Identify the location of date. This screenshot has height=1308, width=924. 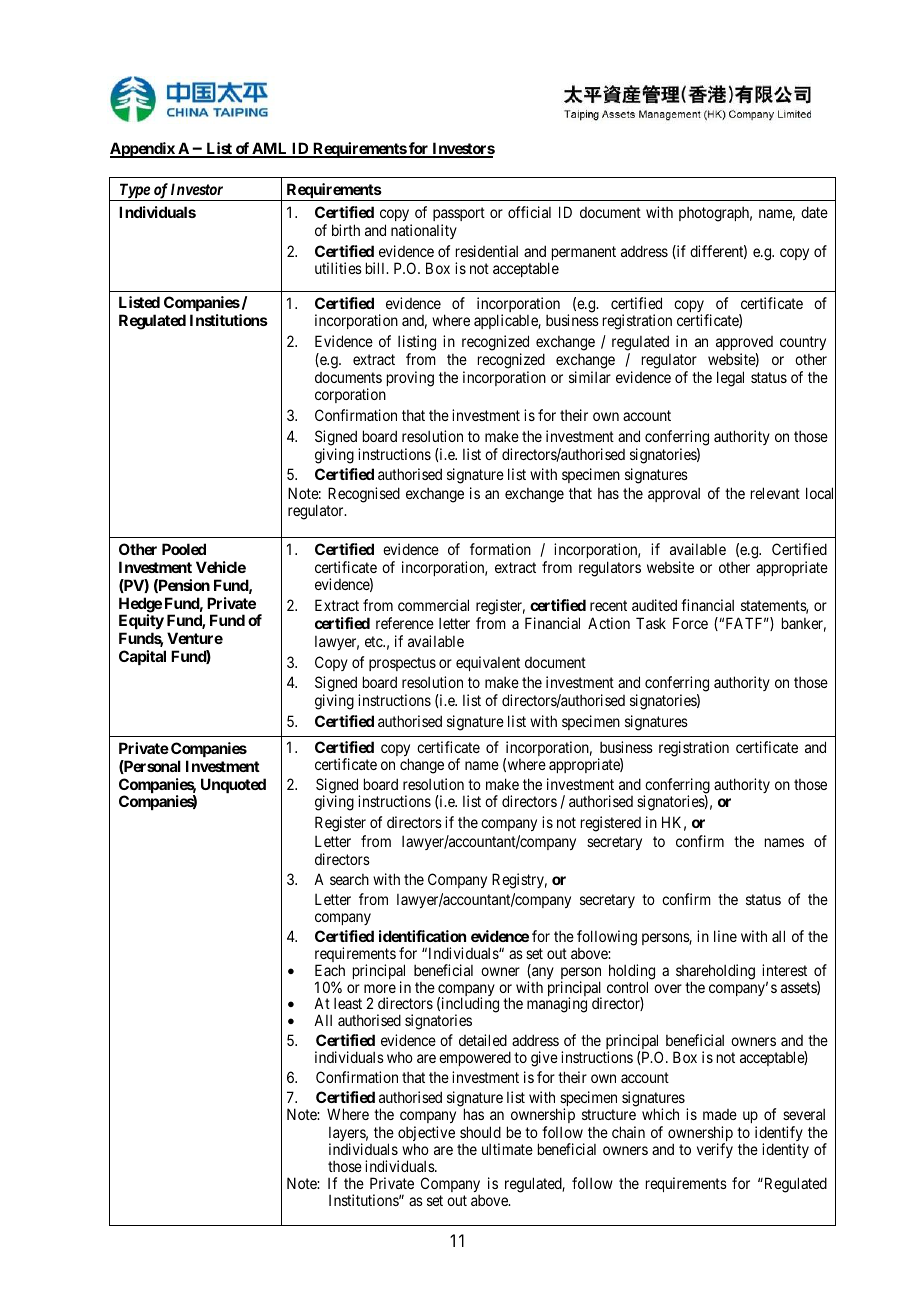
(814, 212).
